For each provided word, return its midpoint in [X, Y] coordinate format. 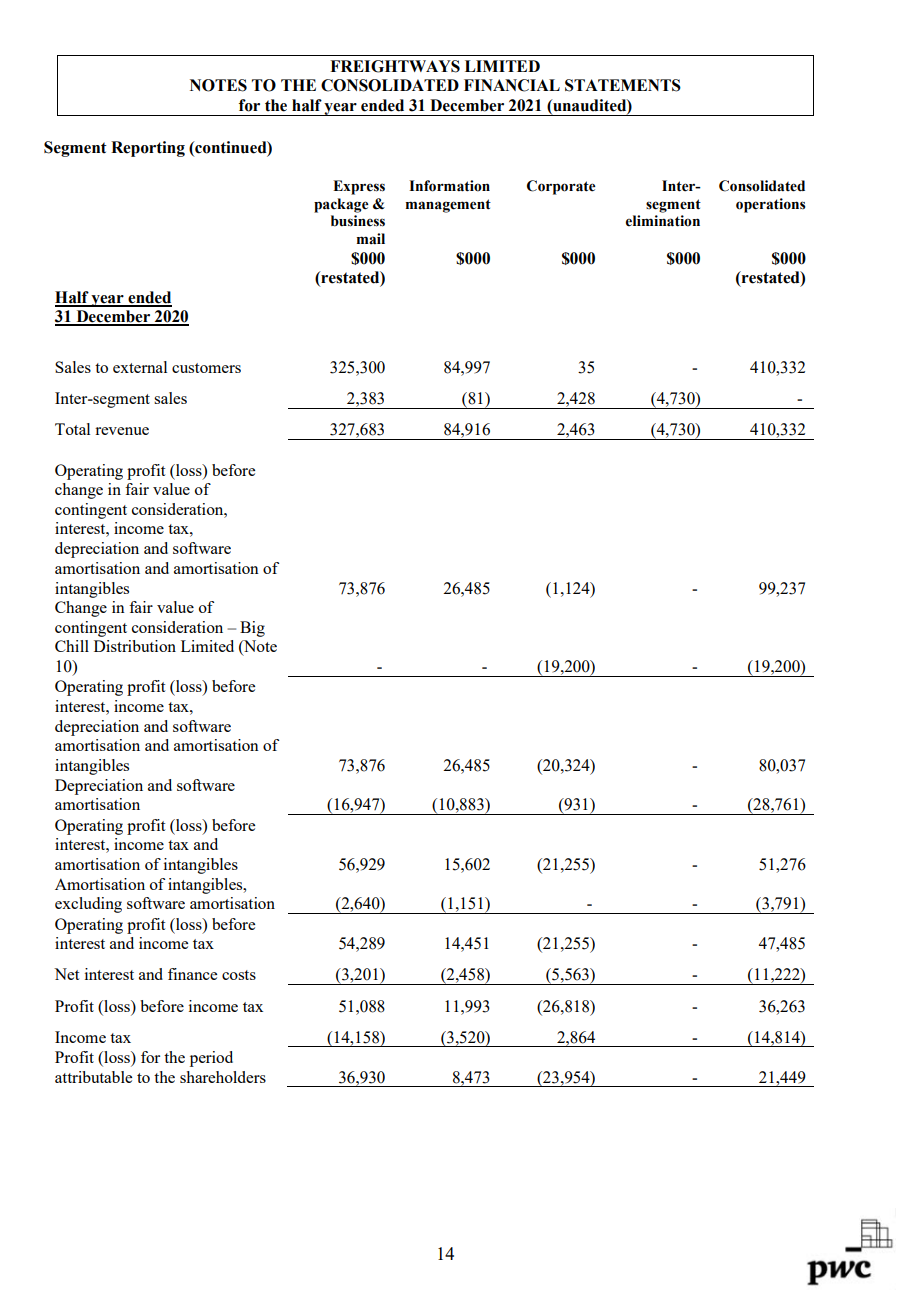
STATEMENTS [623, 85]
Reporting [148, 149]
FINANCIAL [512, 85]
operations [771, 205]
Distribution [135, 646]
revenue [122, 431]
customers [206, 368]
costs [239, 975]
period [211, 1059]
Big [252, 629]
